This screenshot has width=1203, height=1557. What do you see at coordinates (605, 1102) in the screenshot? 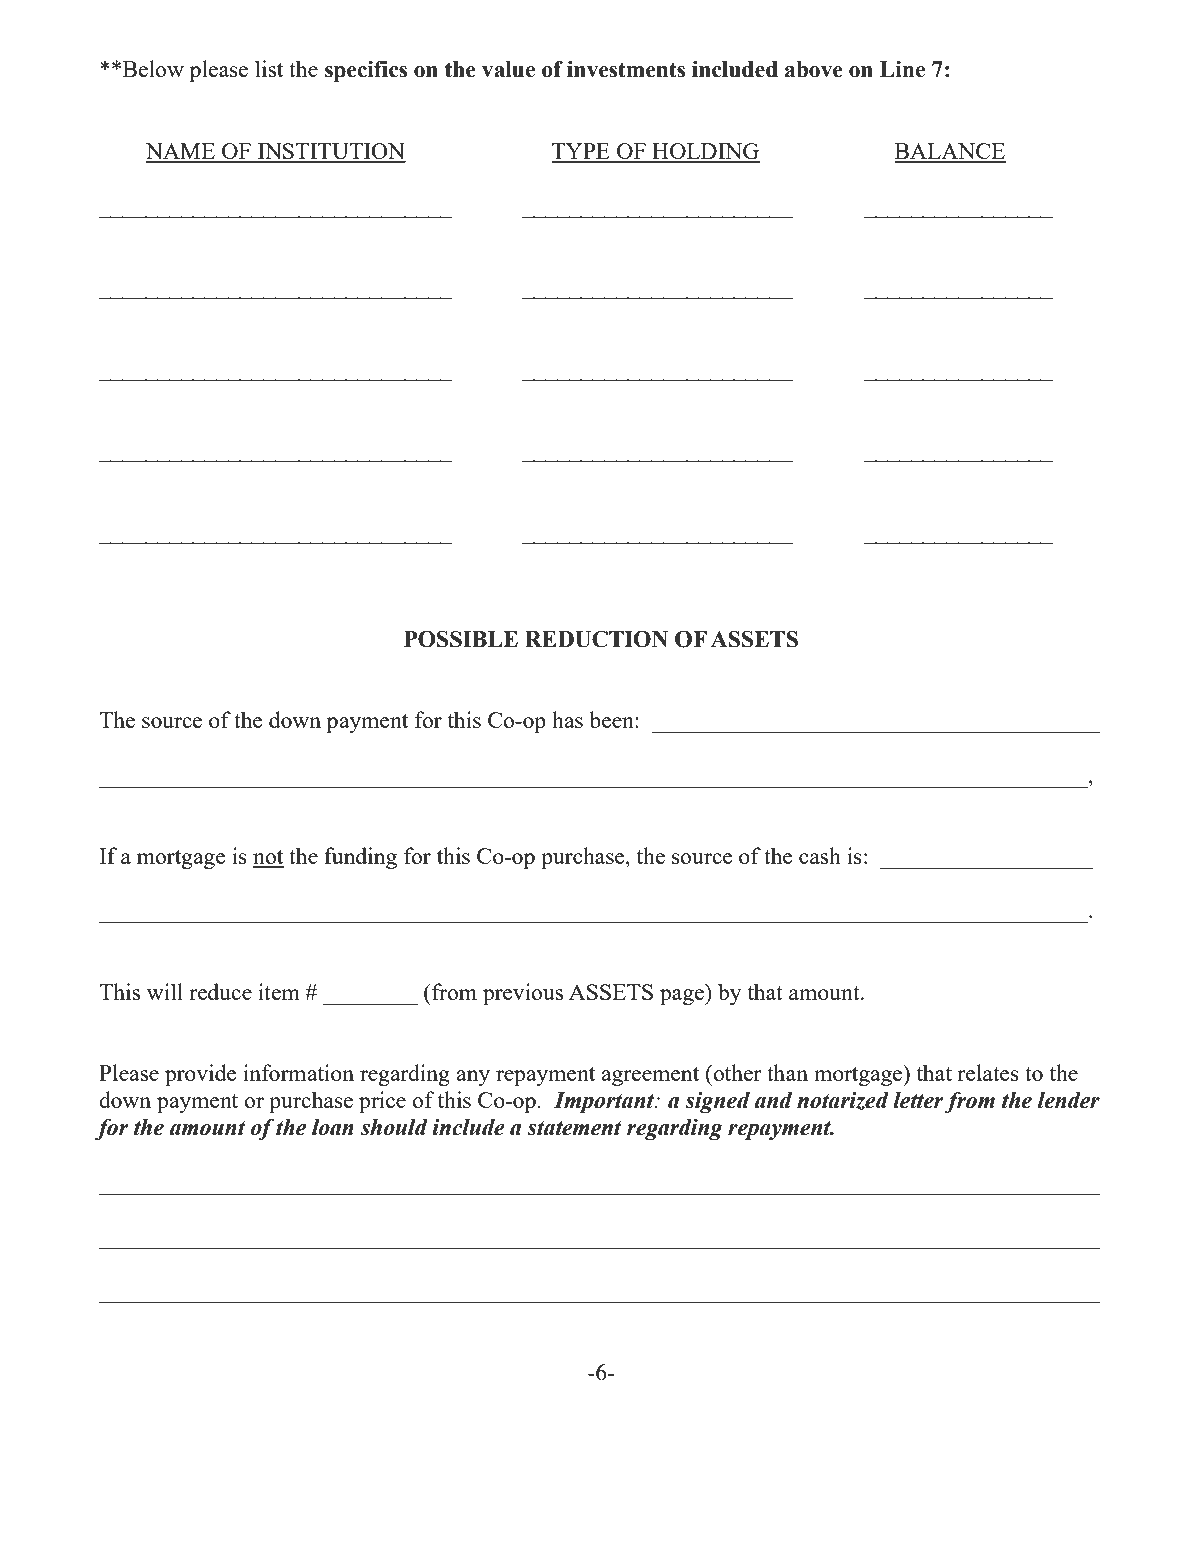
I see `Important` at bounding box center [605, 1102].
